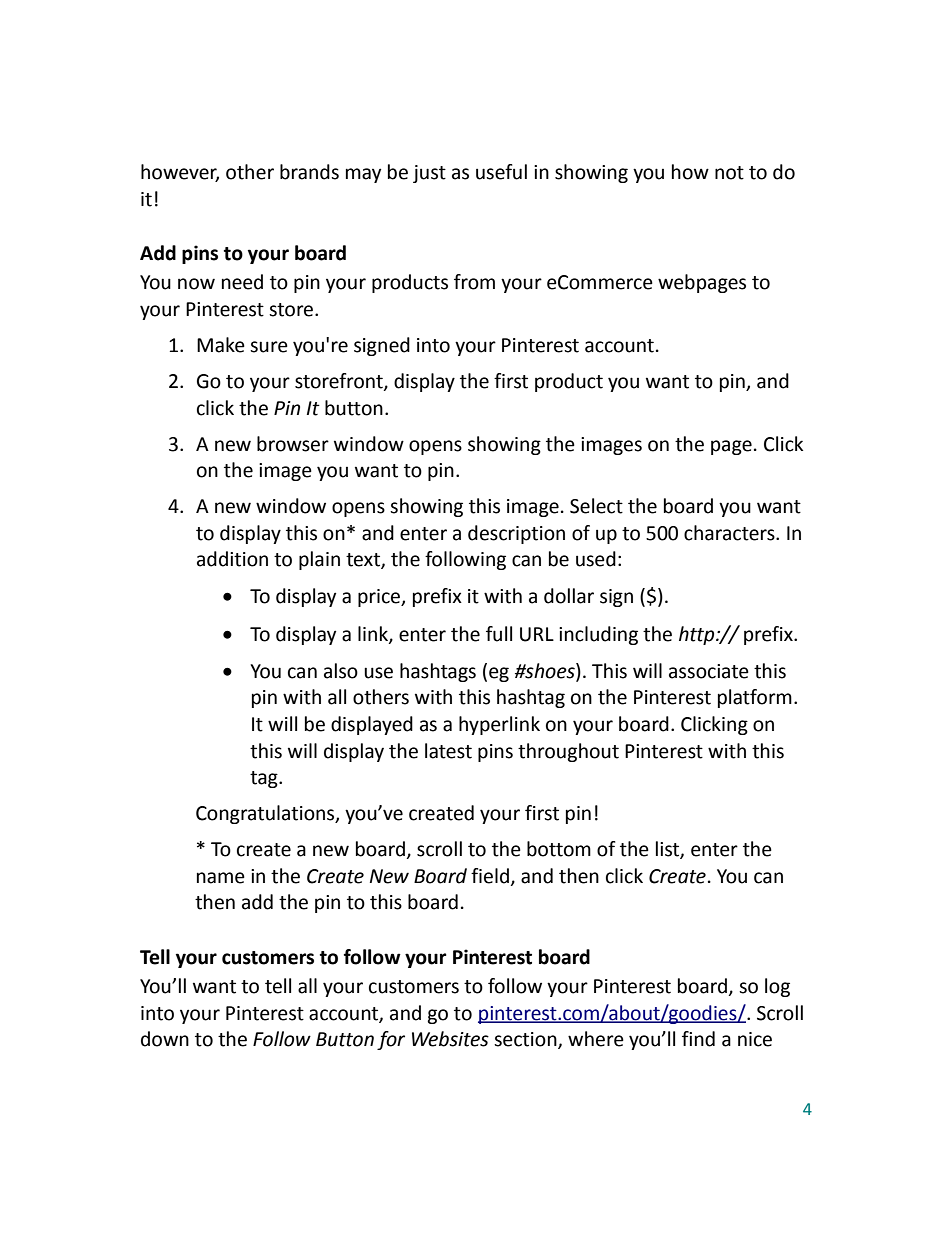 The image size is (952, 1233). Describe the element at coordinates (596, 506) in the screenshot. I see `Select` at that location.
